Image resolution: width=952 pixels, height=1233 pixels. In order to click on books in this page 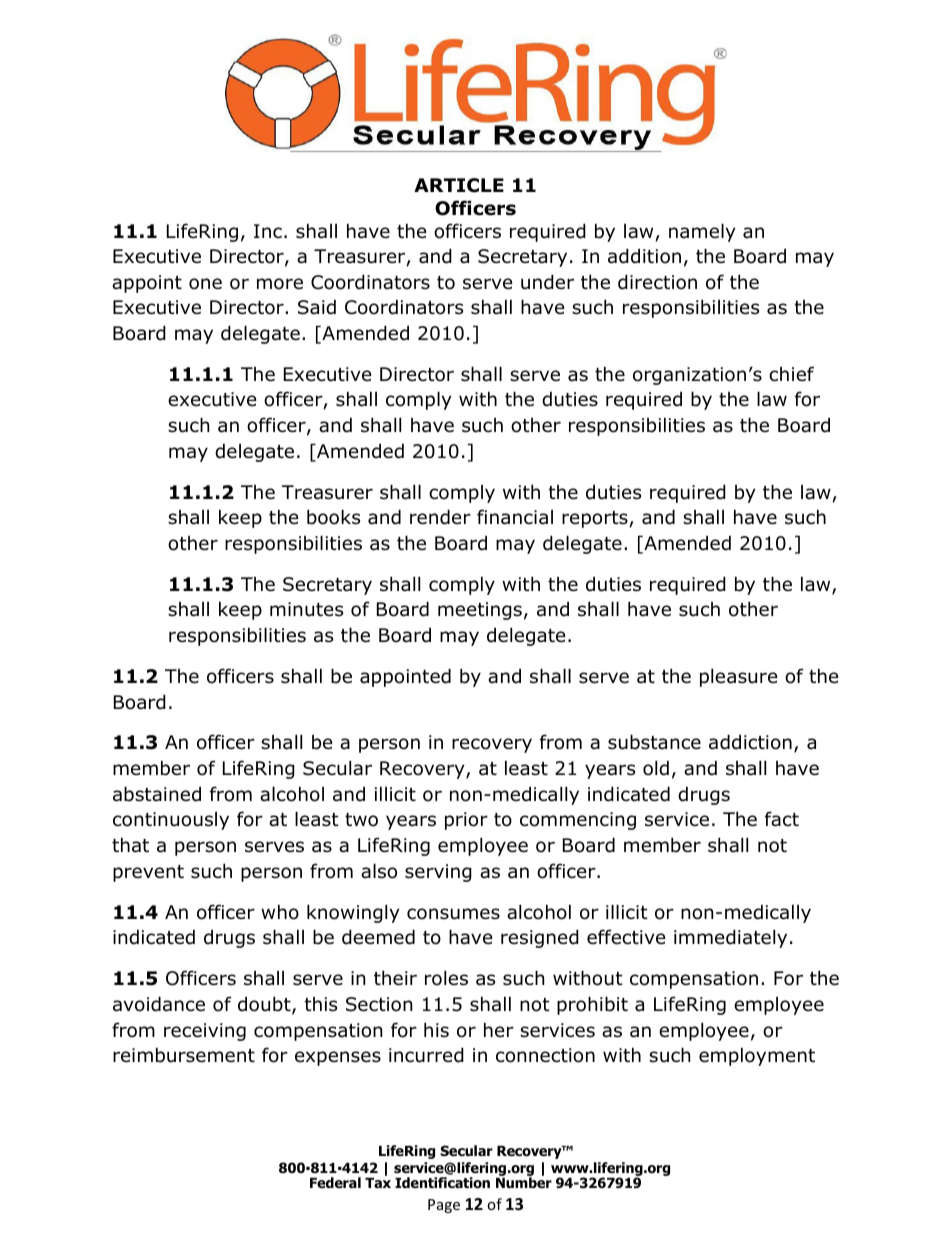, I will do `click(333, 517)`.
